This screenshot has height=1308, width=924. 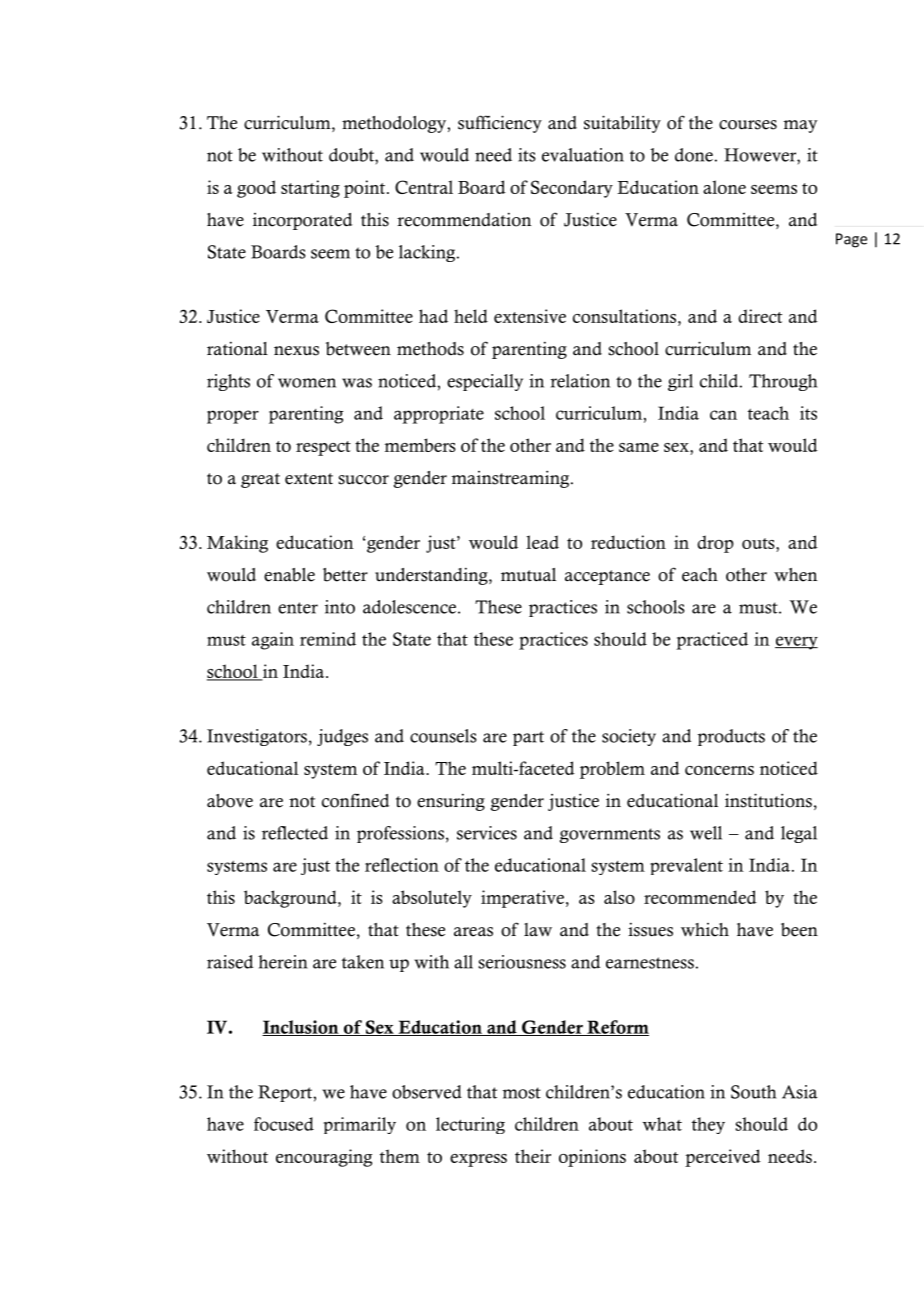 What do you see at coordinates (800, 126) in the screenshot?
I see `may` at bounding box center [800, 126].
